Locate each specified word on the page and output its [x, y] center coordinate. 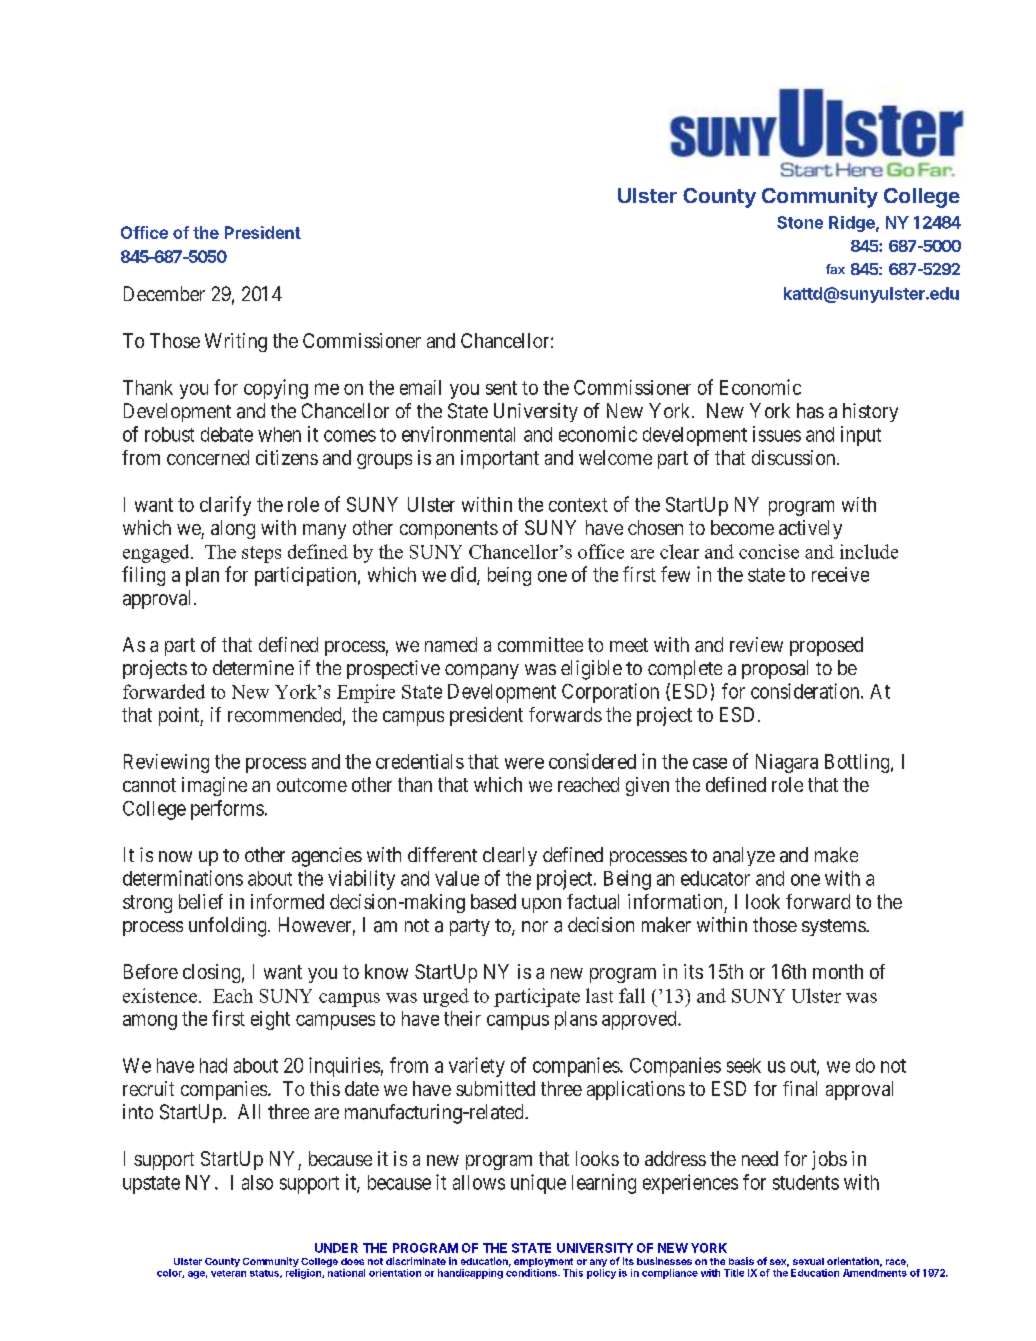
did [464, 575]
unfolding [229, 927]
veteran [228, 1273]
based [493, 901]
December [164, 293]
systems [834, 927]
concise [769, 551]
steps [261, 554]
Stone [800, 222]
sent [501, 388]
